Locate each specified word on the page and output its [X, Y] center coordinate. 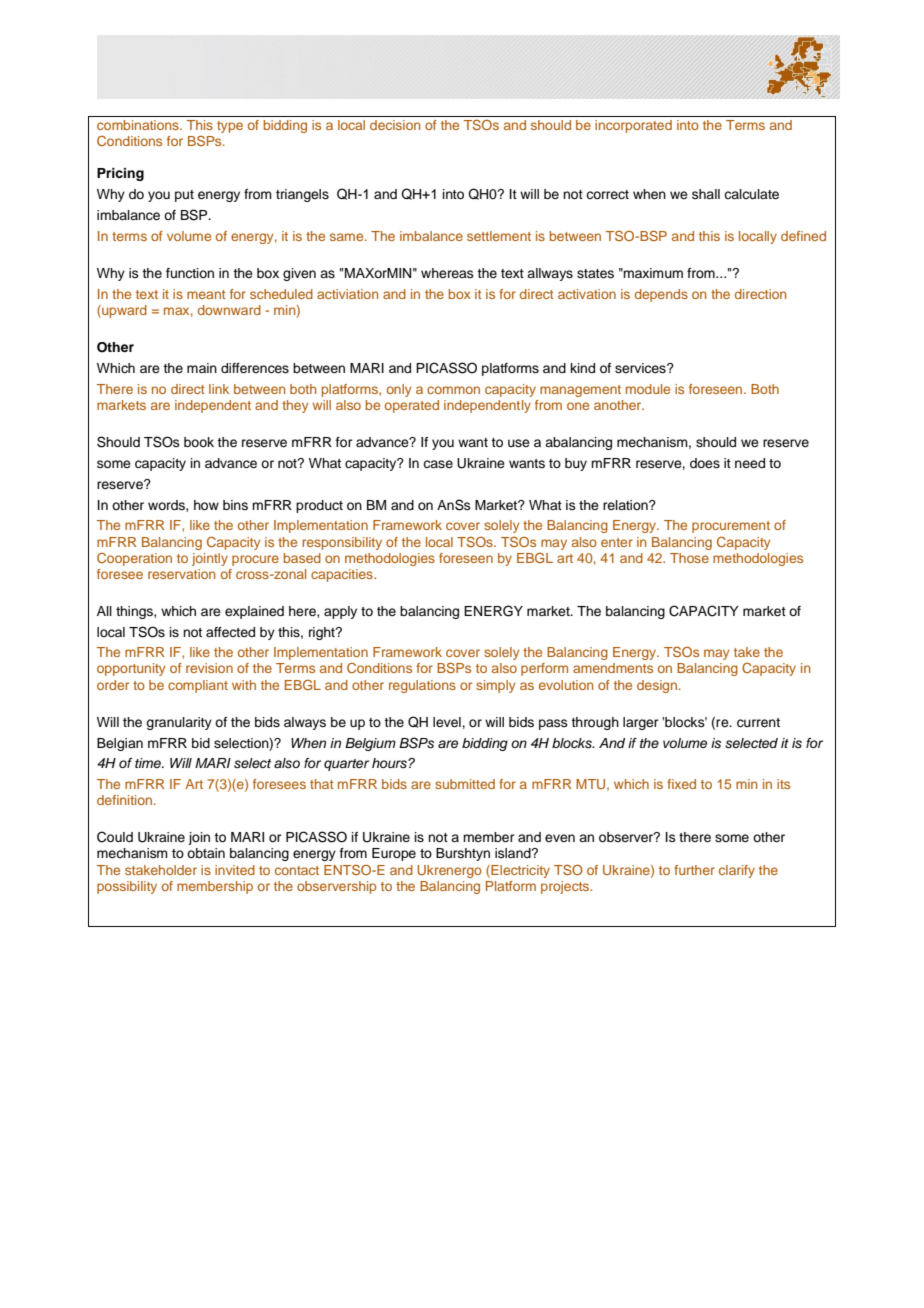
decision [395, 125]
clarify [737, 871]
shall [706, 194]
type [230, 127]
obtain [206, 853]
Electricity [519, 871]
